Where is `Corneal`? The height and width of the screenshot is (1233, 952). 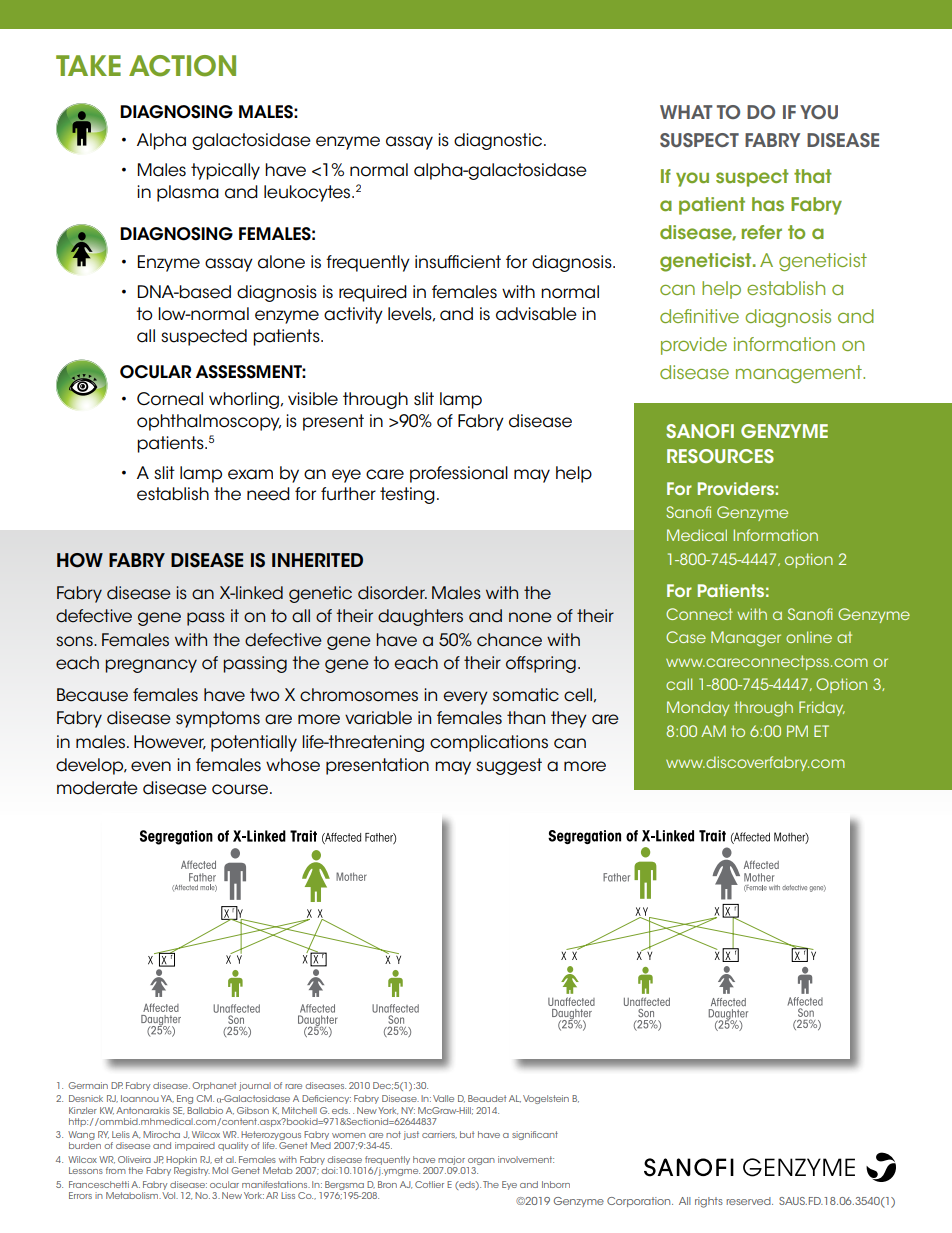 Corneal is located at coordinates (170, 399).
